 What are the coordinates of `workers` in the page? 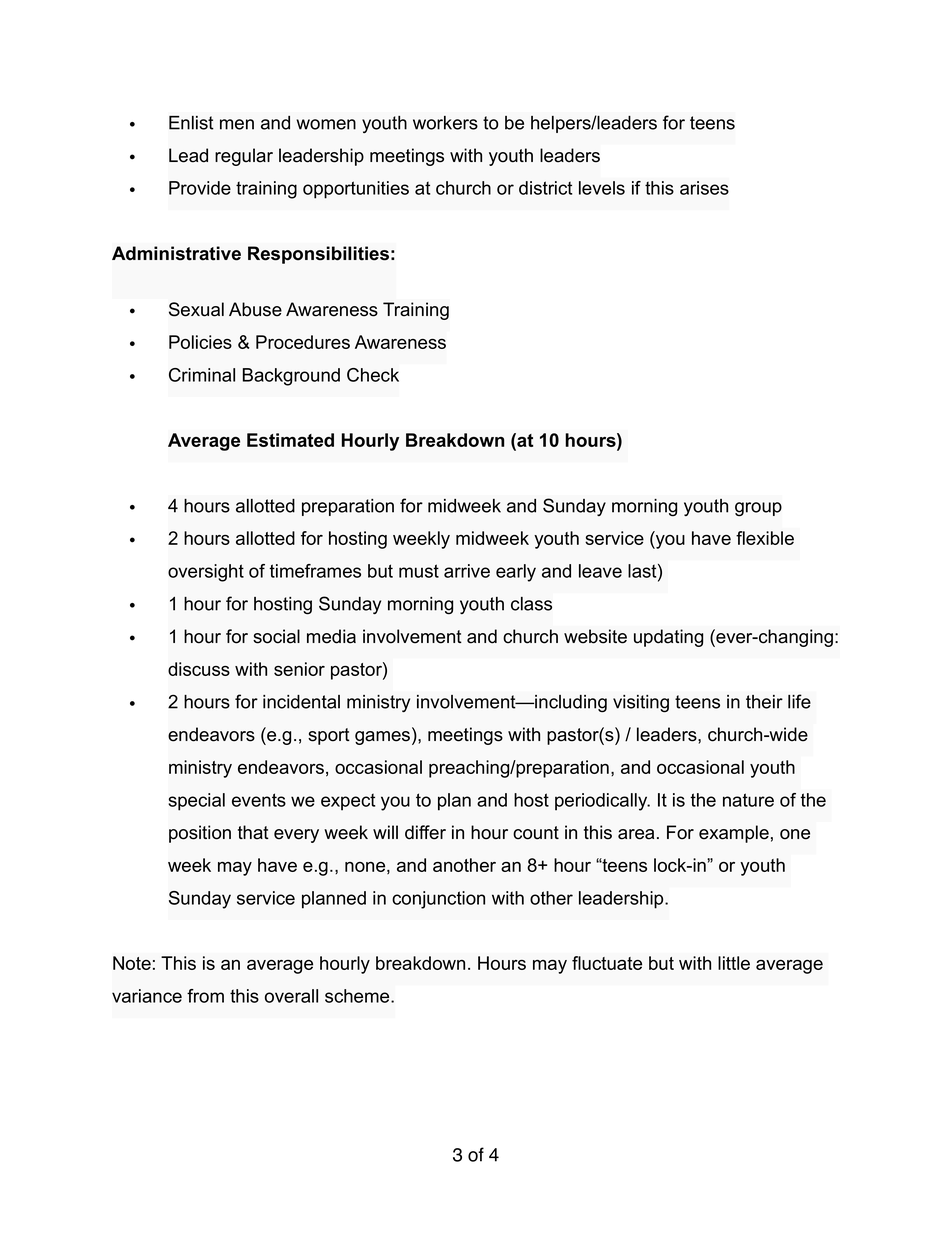 It's located at (445, 123).
